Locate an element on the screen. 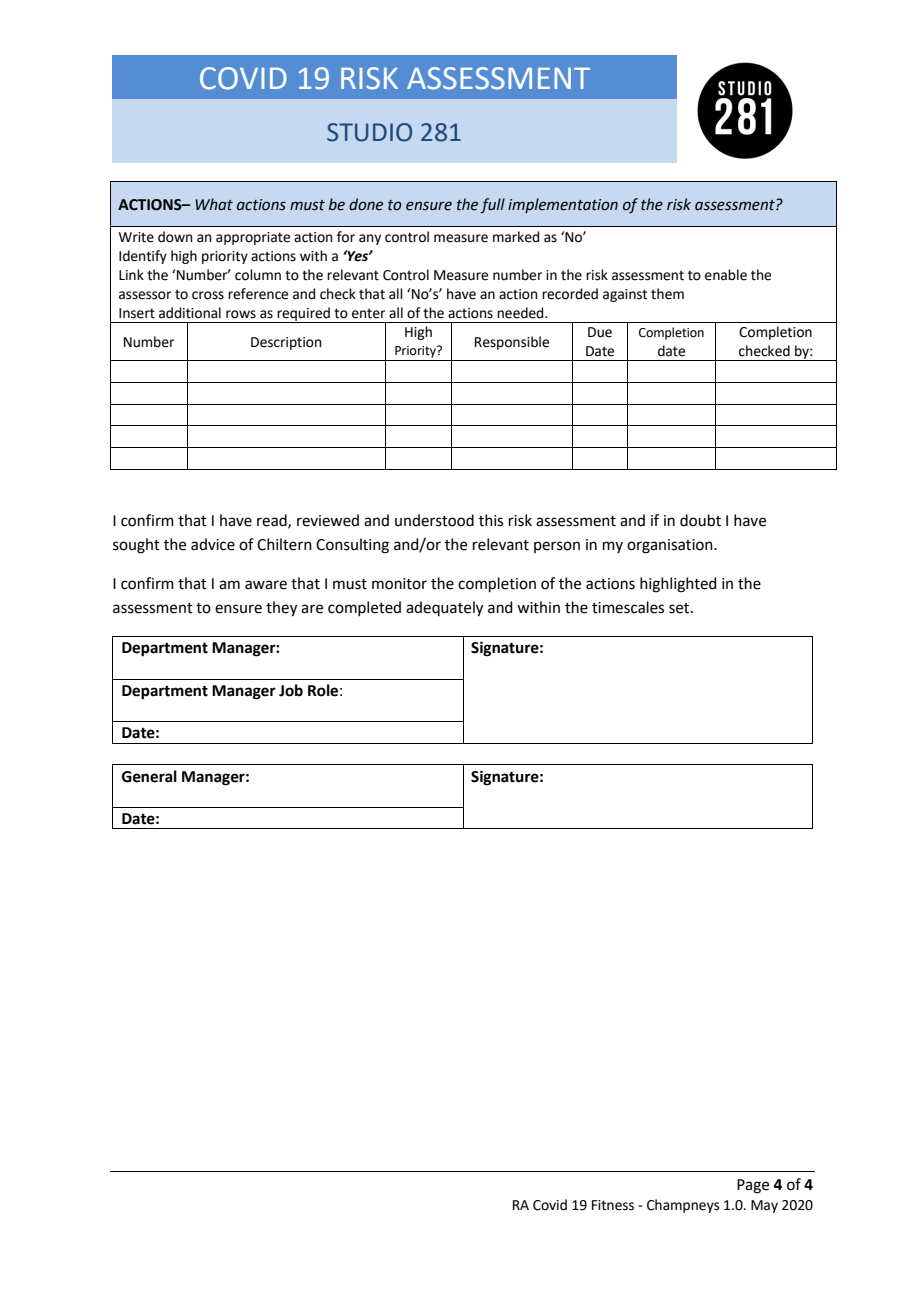 The width and height of the screenshot is (924, 1308). completed is located at coordinates (364, 608).
